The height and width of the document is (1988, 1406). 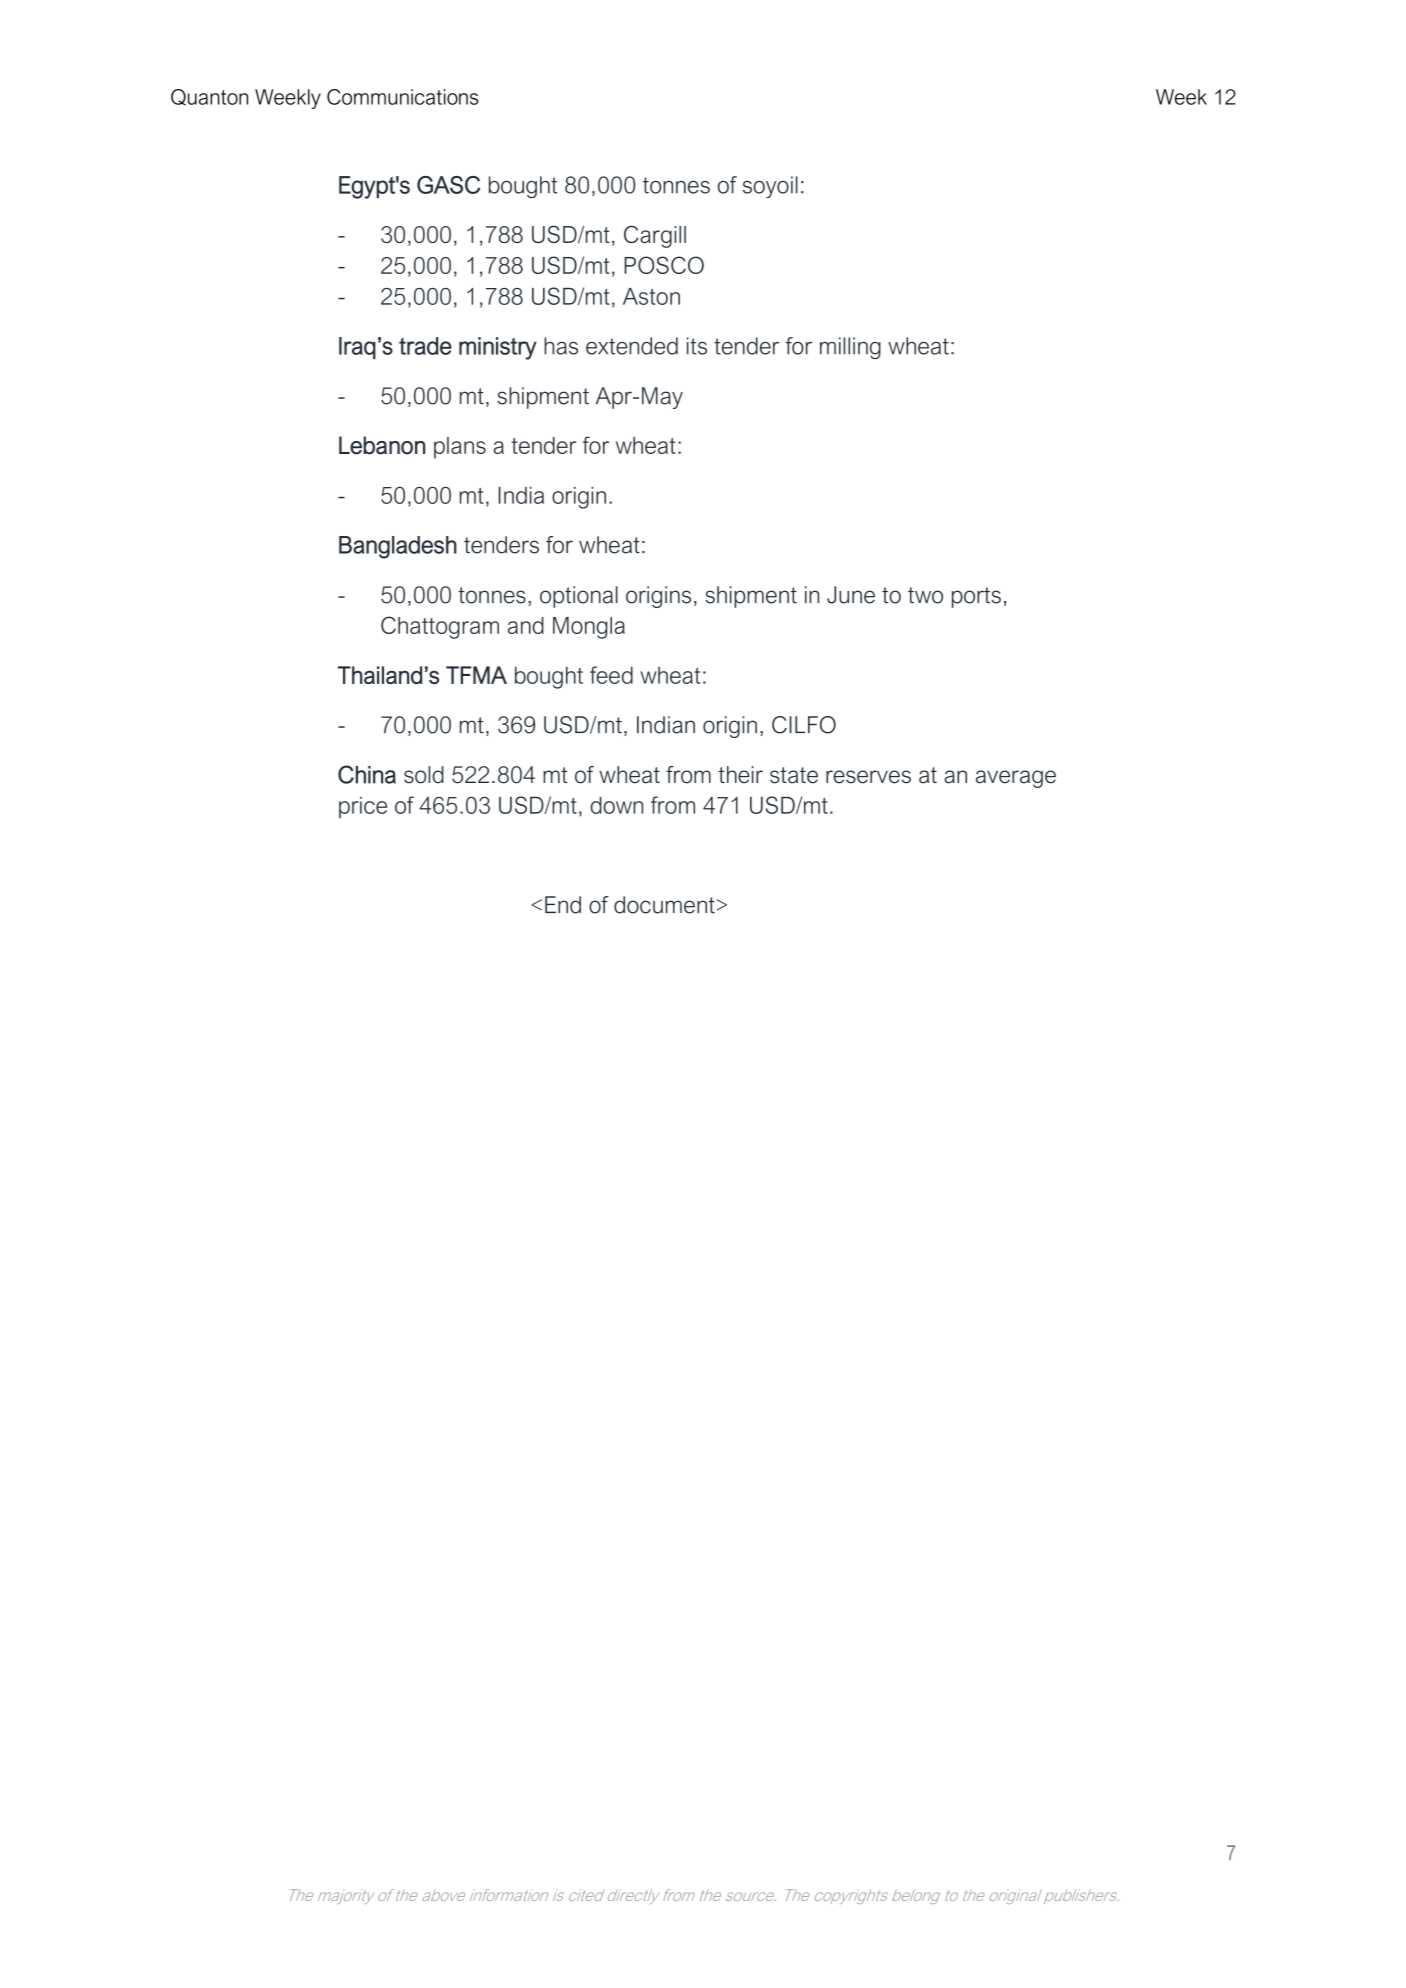 I want to click on optional, so click(x=579, y=597).
